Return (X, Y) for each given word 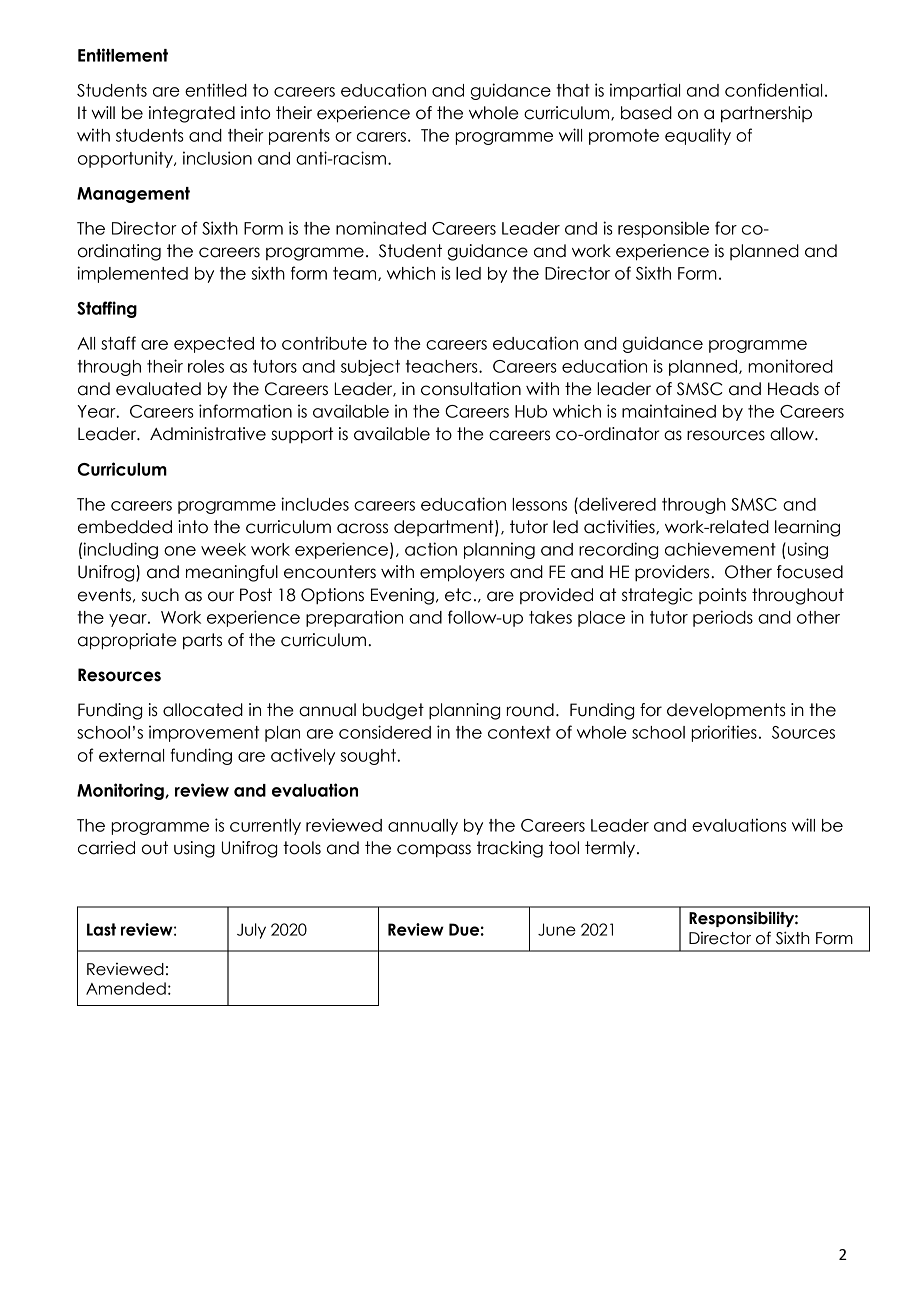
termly (611, 849)
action (431, 549)
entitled (216, 90)
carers (381, 137)
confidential (773, 90)
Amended (126, 988)
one (180, 551)
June (557, 929)
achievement (720, 549)
